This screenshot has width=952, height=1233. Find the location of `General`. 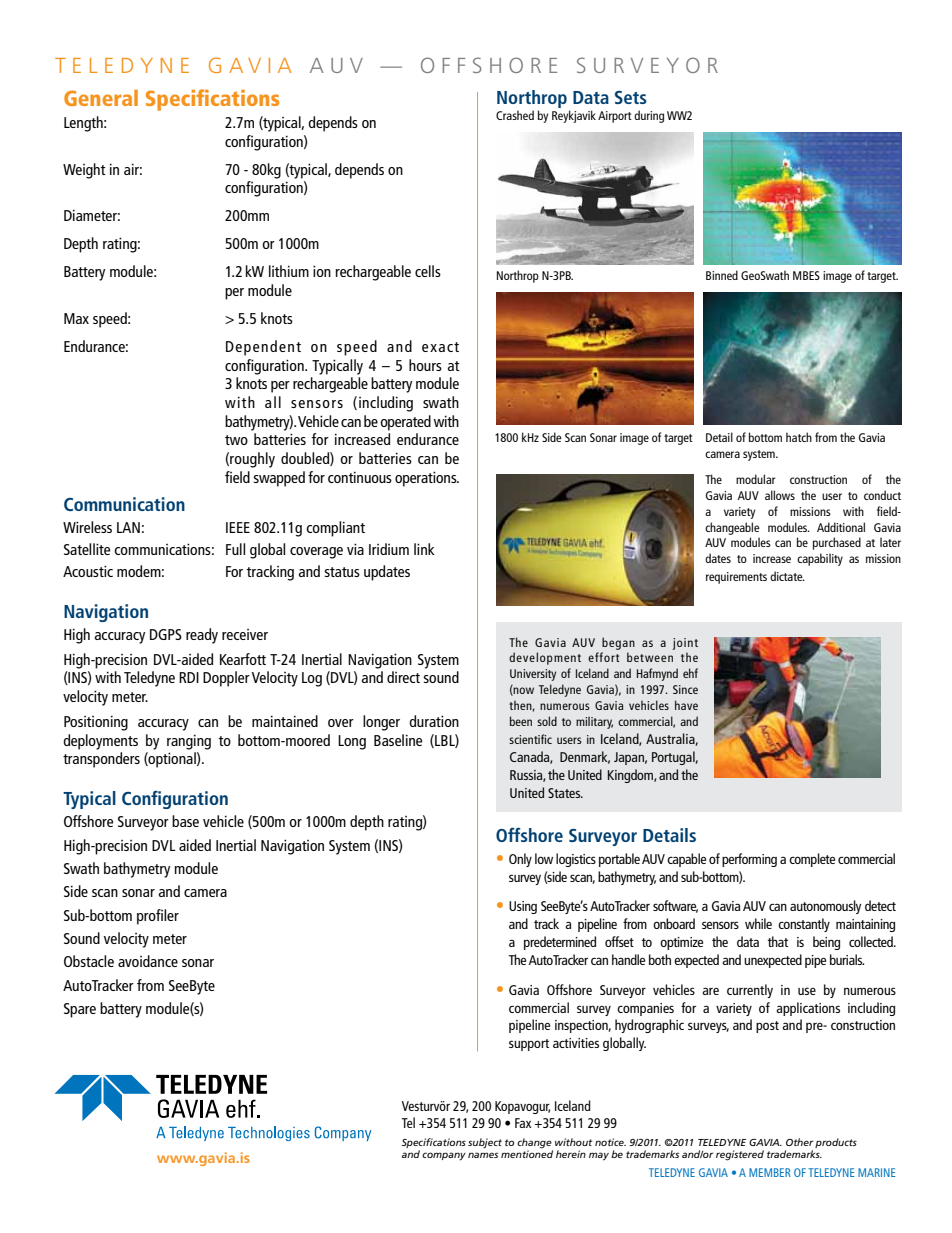

General is located at coordinates (101, 98).
